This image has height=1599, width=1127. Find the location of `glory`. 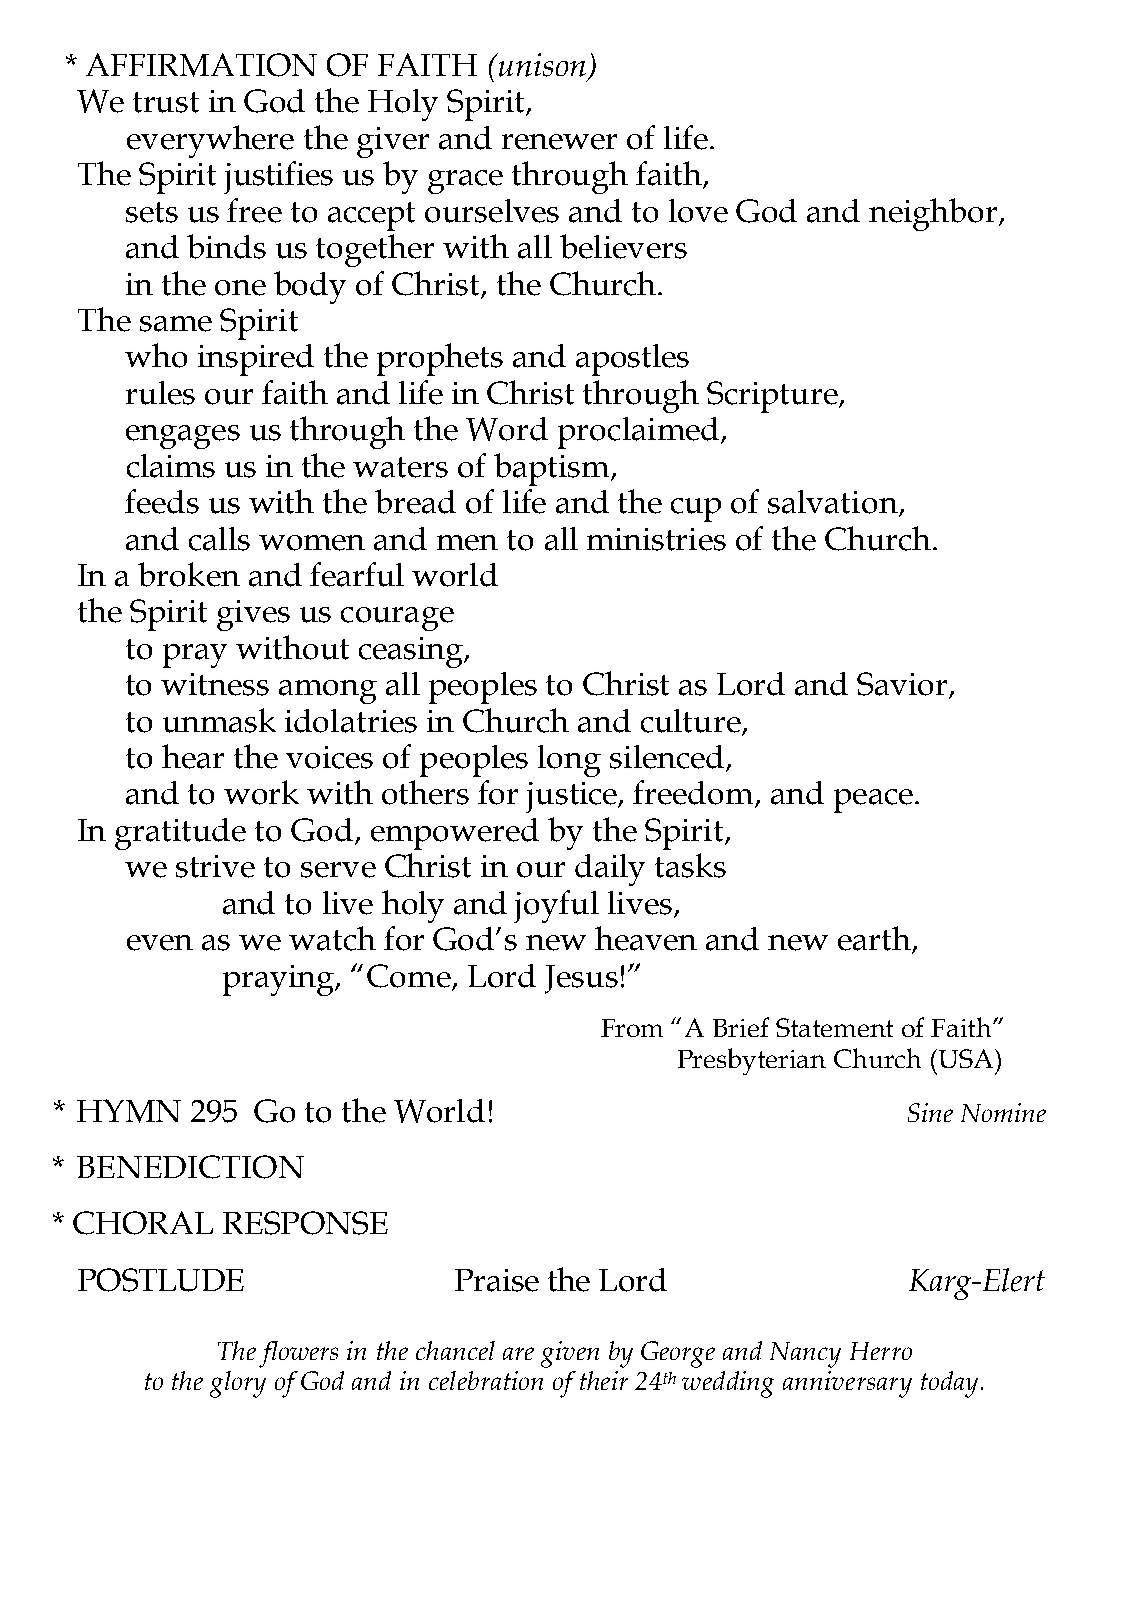

glory is located at coordinates (238, 1384).
